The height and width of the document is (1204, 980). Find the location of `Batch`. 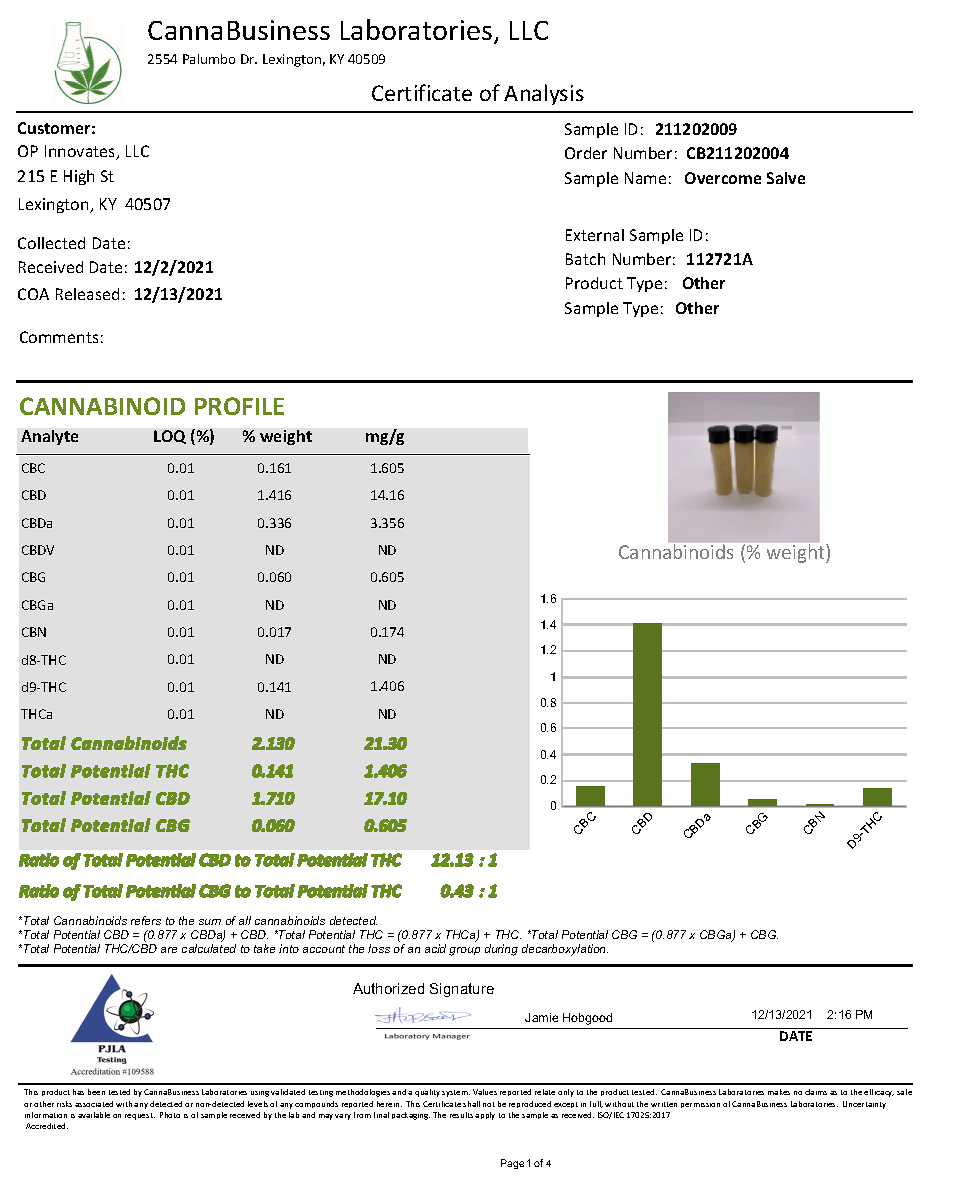

Batch is located at coordinates (585, 259).
